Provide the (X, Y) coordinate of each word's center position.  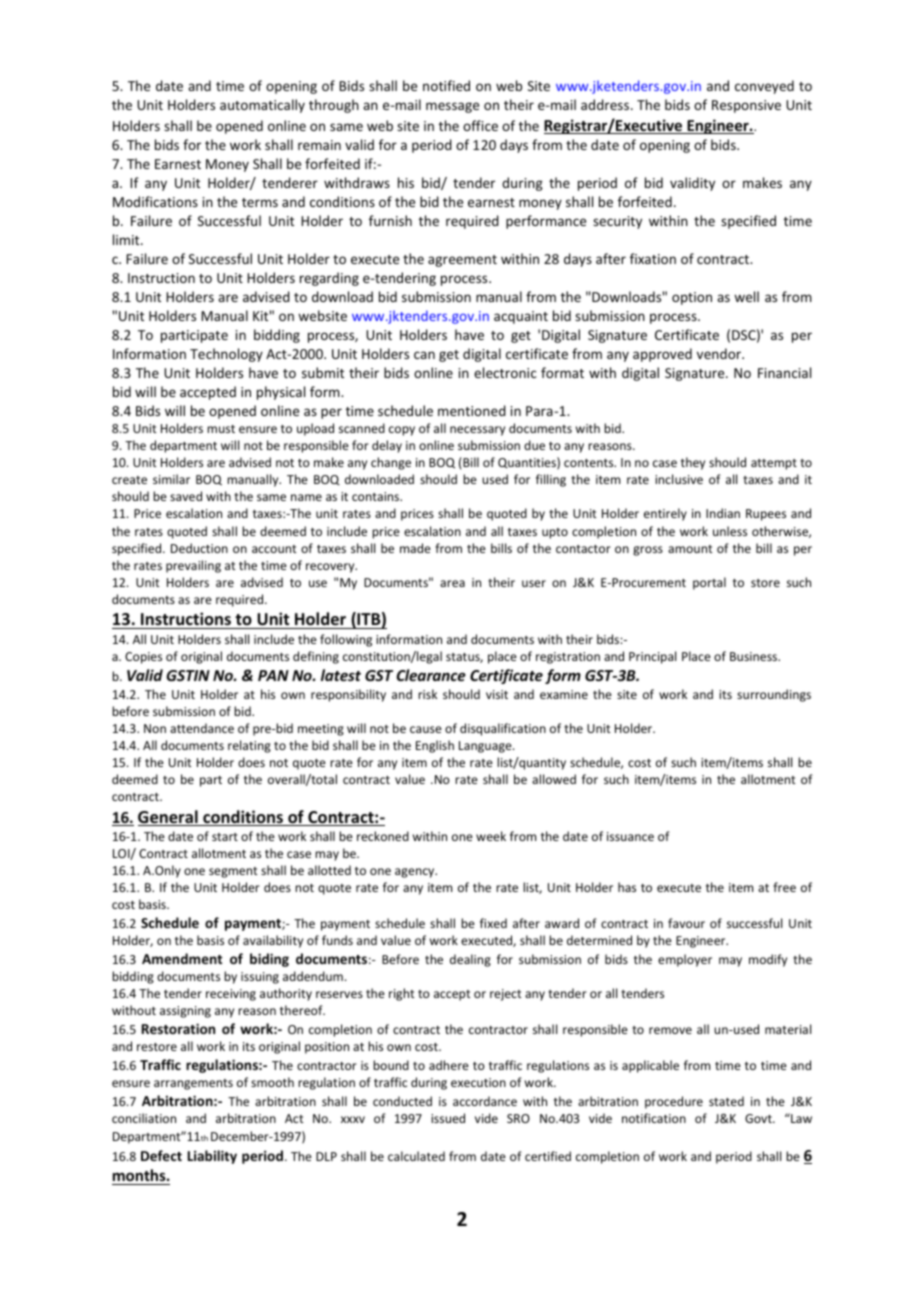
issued (448, 1118)
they (693, 463)
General (169, 818)
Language (486, 747)
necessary (477, 431)
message (452, 107)
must (221, 429)
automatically (262, 106)
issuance (630, 836)
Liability (212, 1157)
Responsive (746, 106)
